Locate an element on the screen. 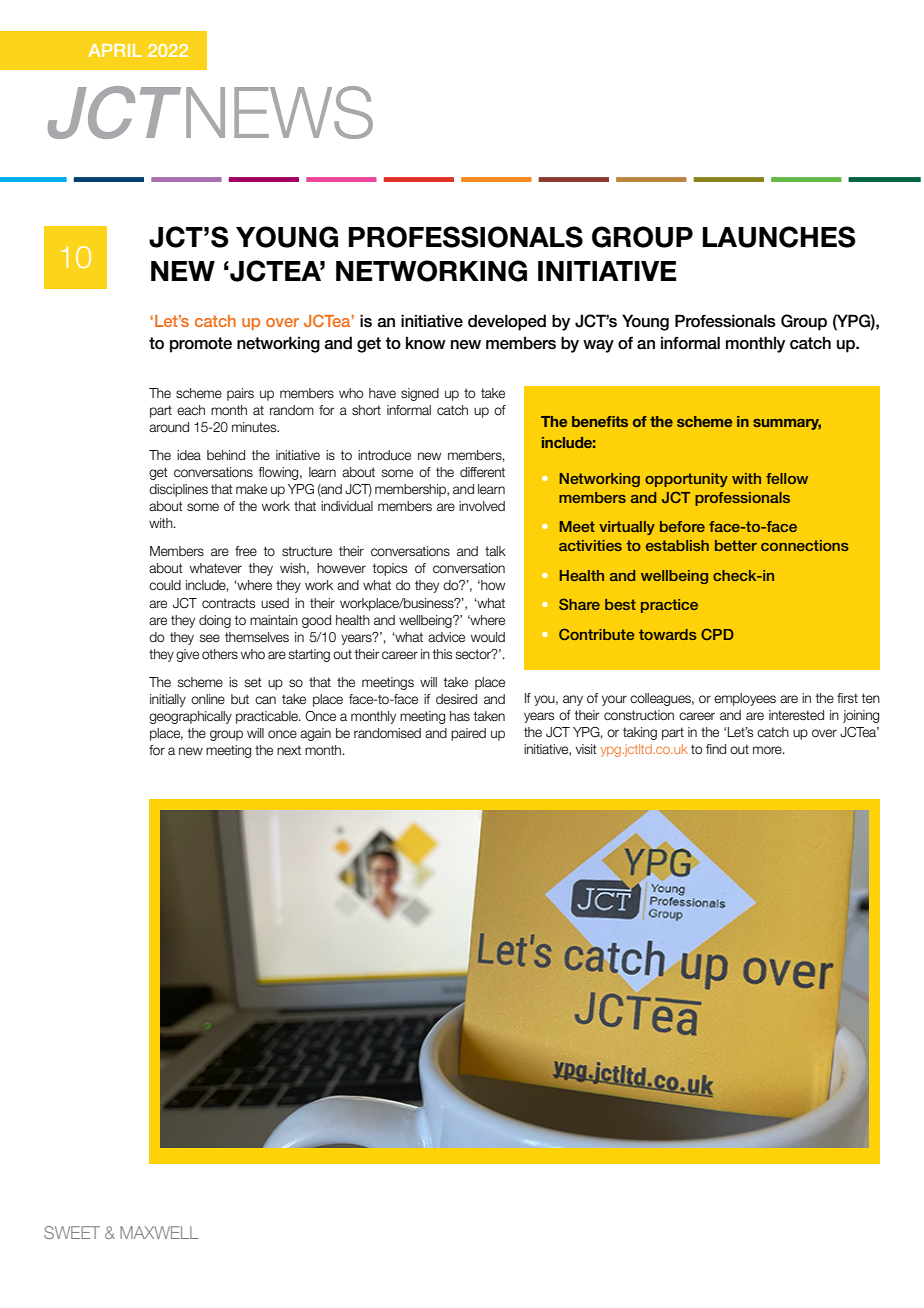  APRIL is located at coordinates (115, 50).
